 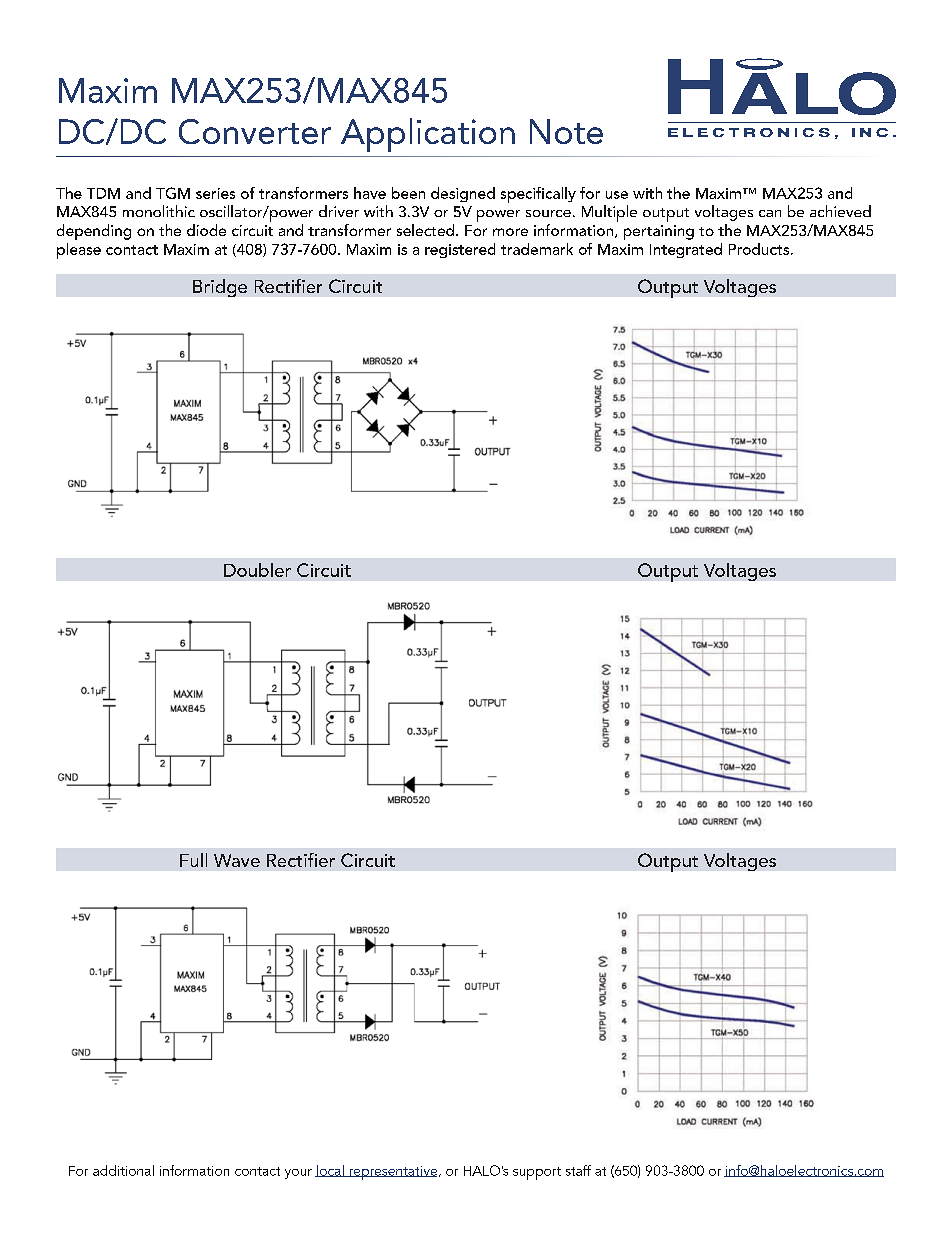 What do you see at coordinates (392, 1173) in the screenshot?
I see `representative` at bounding box center [392, 1173].
